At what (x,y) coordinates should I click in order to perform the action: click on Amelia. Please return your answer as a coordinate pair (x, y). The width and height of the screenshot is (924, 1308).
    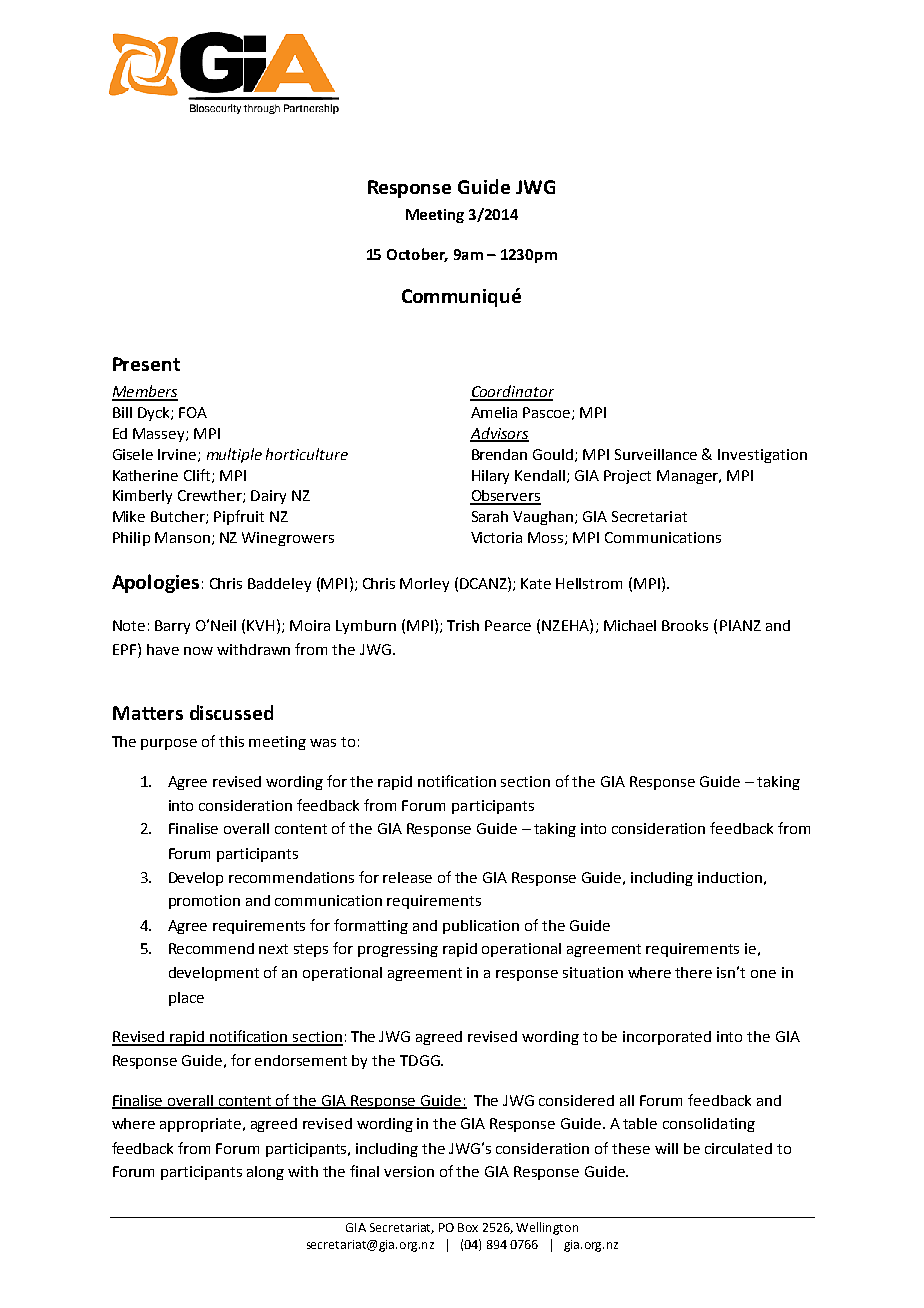
    Looking at the image, I should click on (494, 412).
